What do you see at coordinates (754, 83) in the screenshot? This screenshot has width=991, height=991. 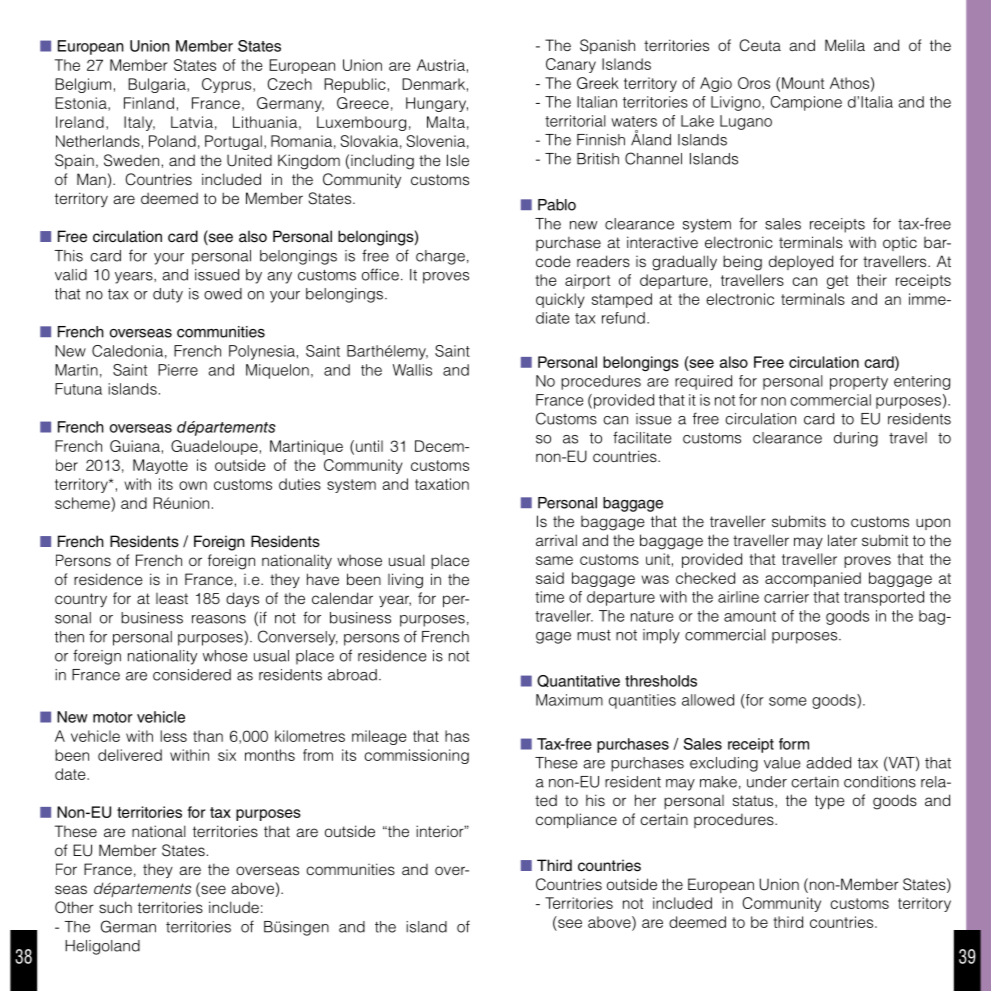 I see `Oros` at bounding box center [754, 83].
